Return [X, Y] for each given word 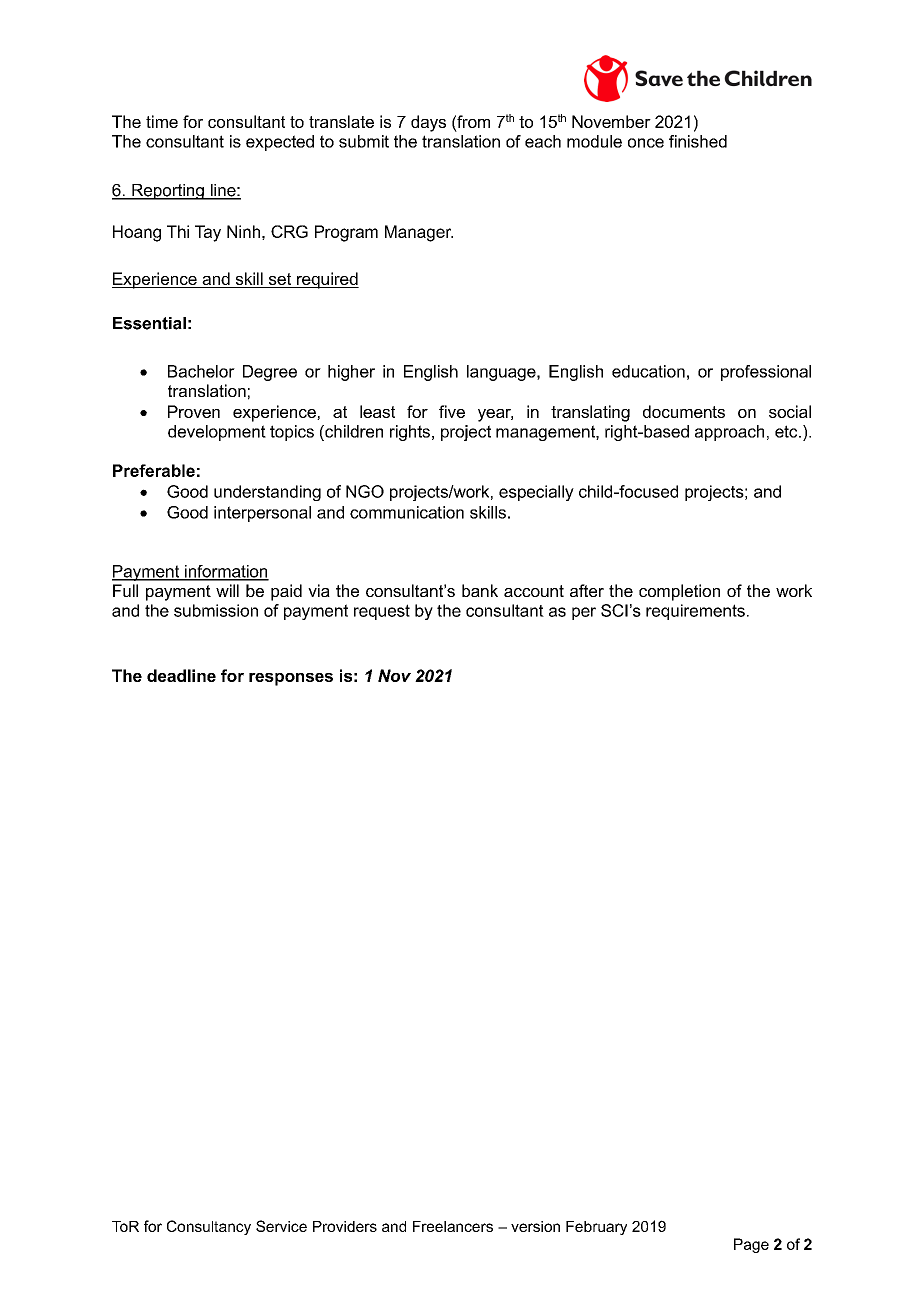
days [428, 123]
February [596, 1228]
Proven [194, 411]
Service [281, 1226]
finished [698, 141]
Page [751, 1245]
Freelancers [453, 1226]
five [452, 411]
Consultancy [209, 1227]
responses [291, 679]
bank [480, 590]
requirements [695, 612]
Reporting [168, 192]
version [535, 1226]
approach [729, 433]
